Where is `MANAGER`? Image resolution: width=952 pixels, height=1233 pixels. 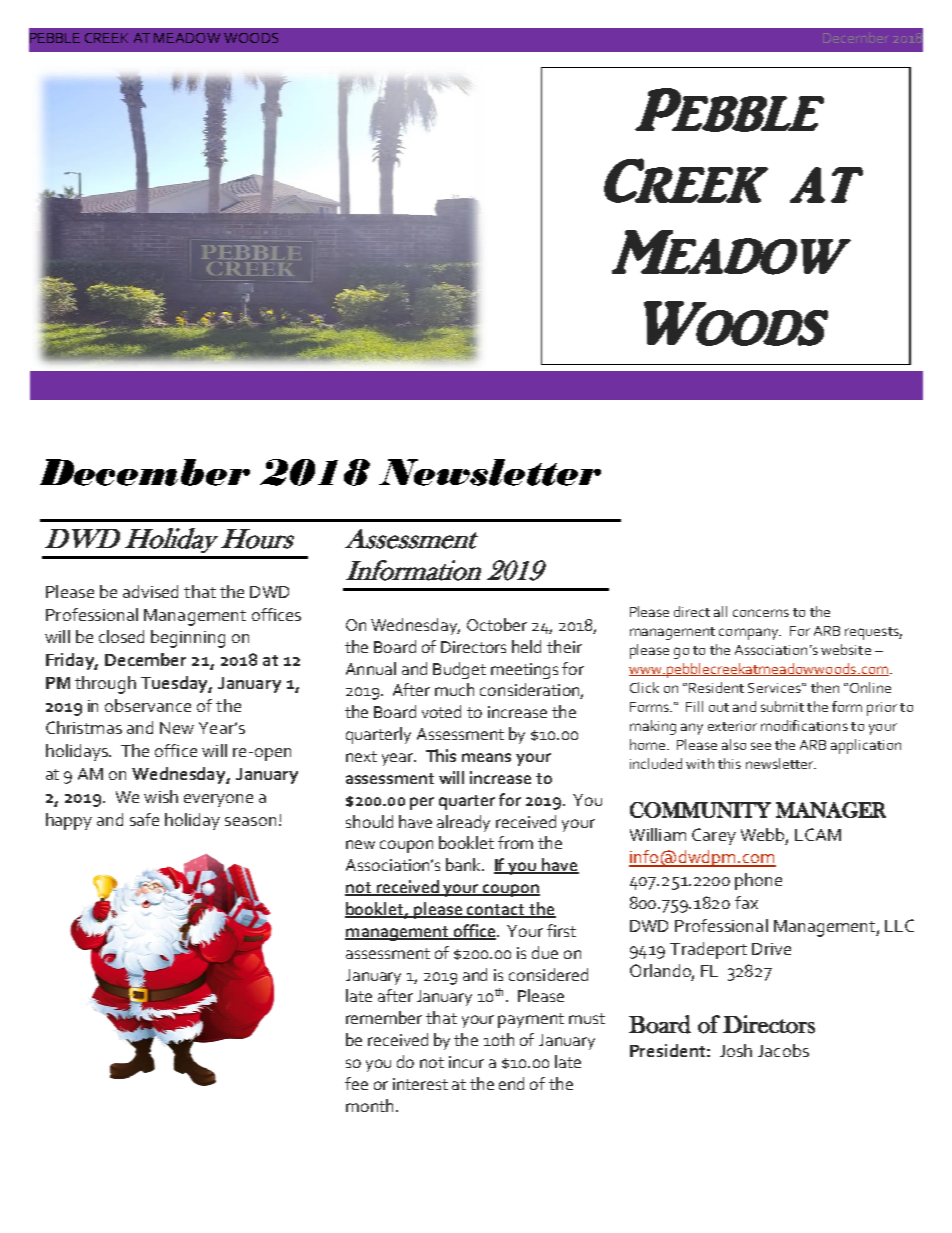 MANAGER is located at coordinates (831, 810).
